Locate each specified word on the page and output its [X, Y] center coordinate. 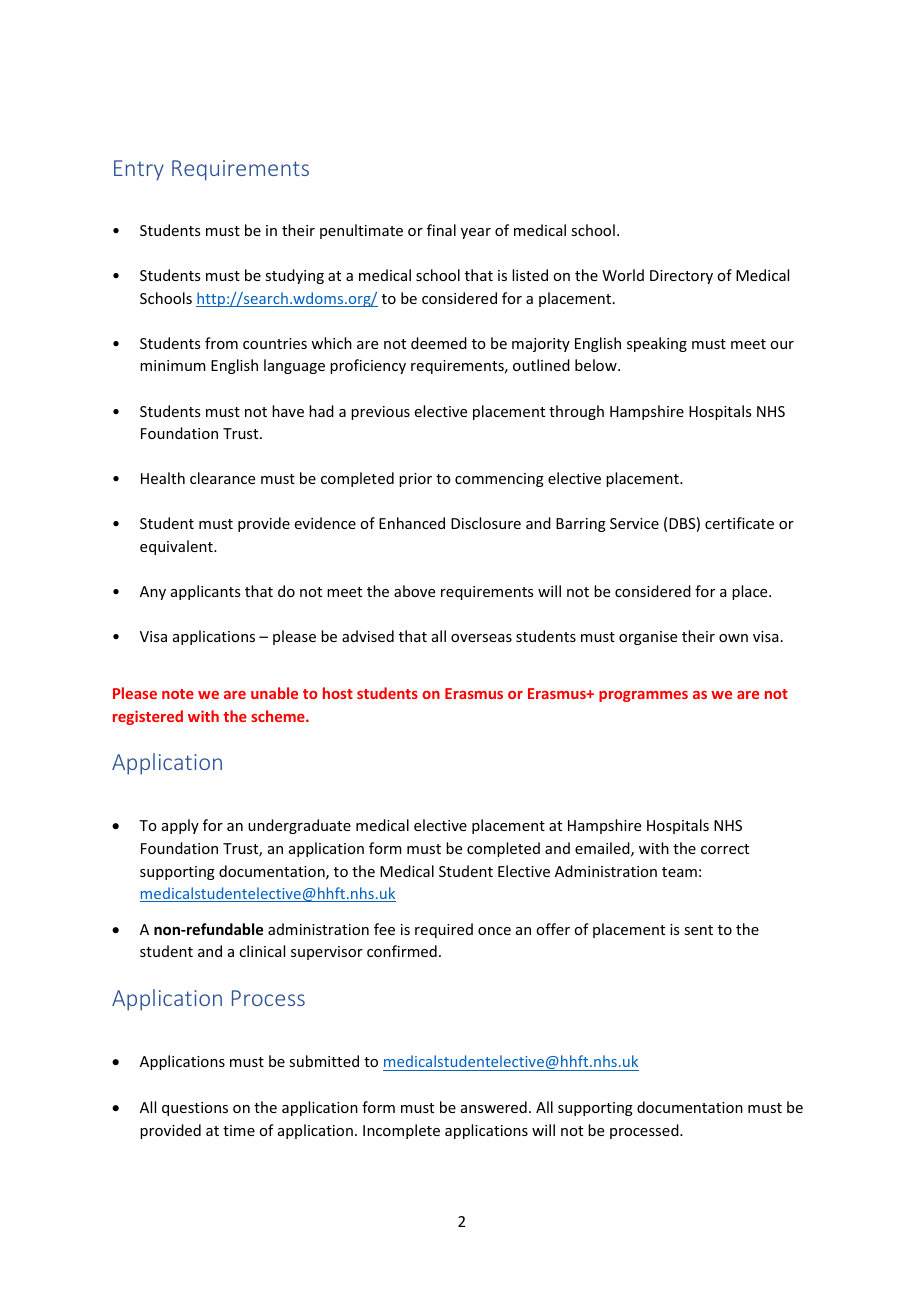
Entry [139, 170]
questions [195, 1109]
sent [698, 930]
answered [494, 1107]
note [178, 694]
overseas [481, 638]
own [733, 638]
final [441, 230]
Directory [681, 277]
